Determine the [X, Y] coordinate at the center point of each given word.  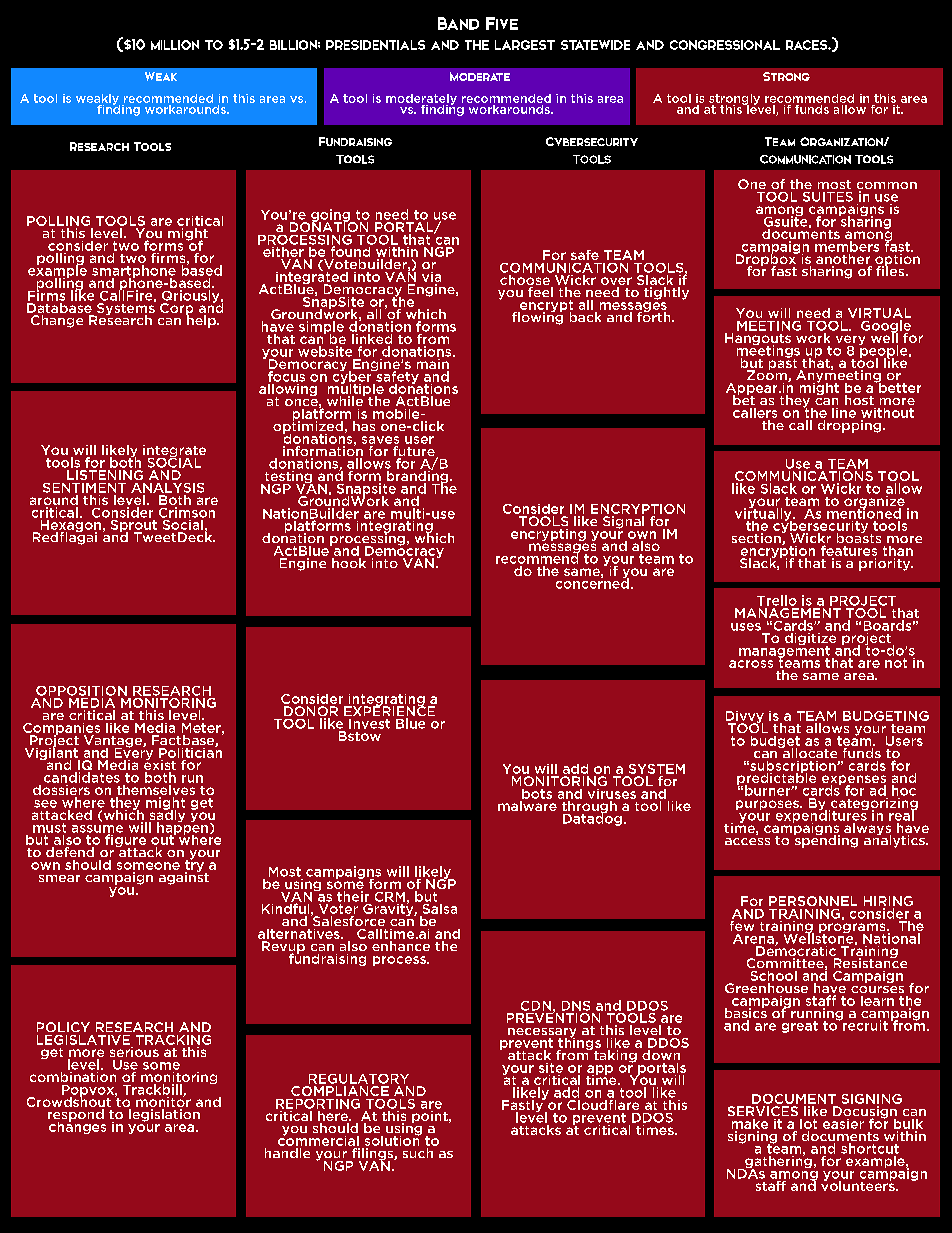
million [175, 45]
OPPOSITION [81, 691]
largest [525, 45]
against [184, 877]
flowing [539, 317]
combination [74, 1075]
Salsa [438, 907]
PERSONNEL [813, 901]
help [202, 320]
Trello [777, 600]
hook [349, 563]
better [899, 386]
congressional [725, 45]
